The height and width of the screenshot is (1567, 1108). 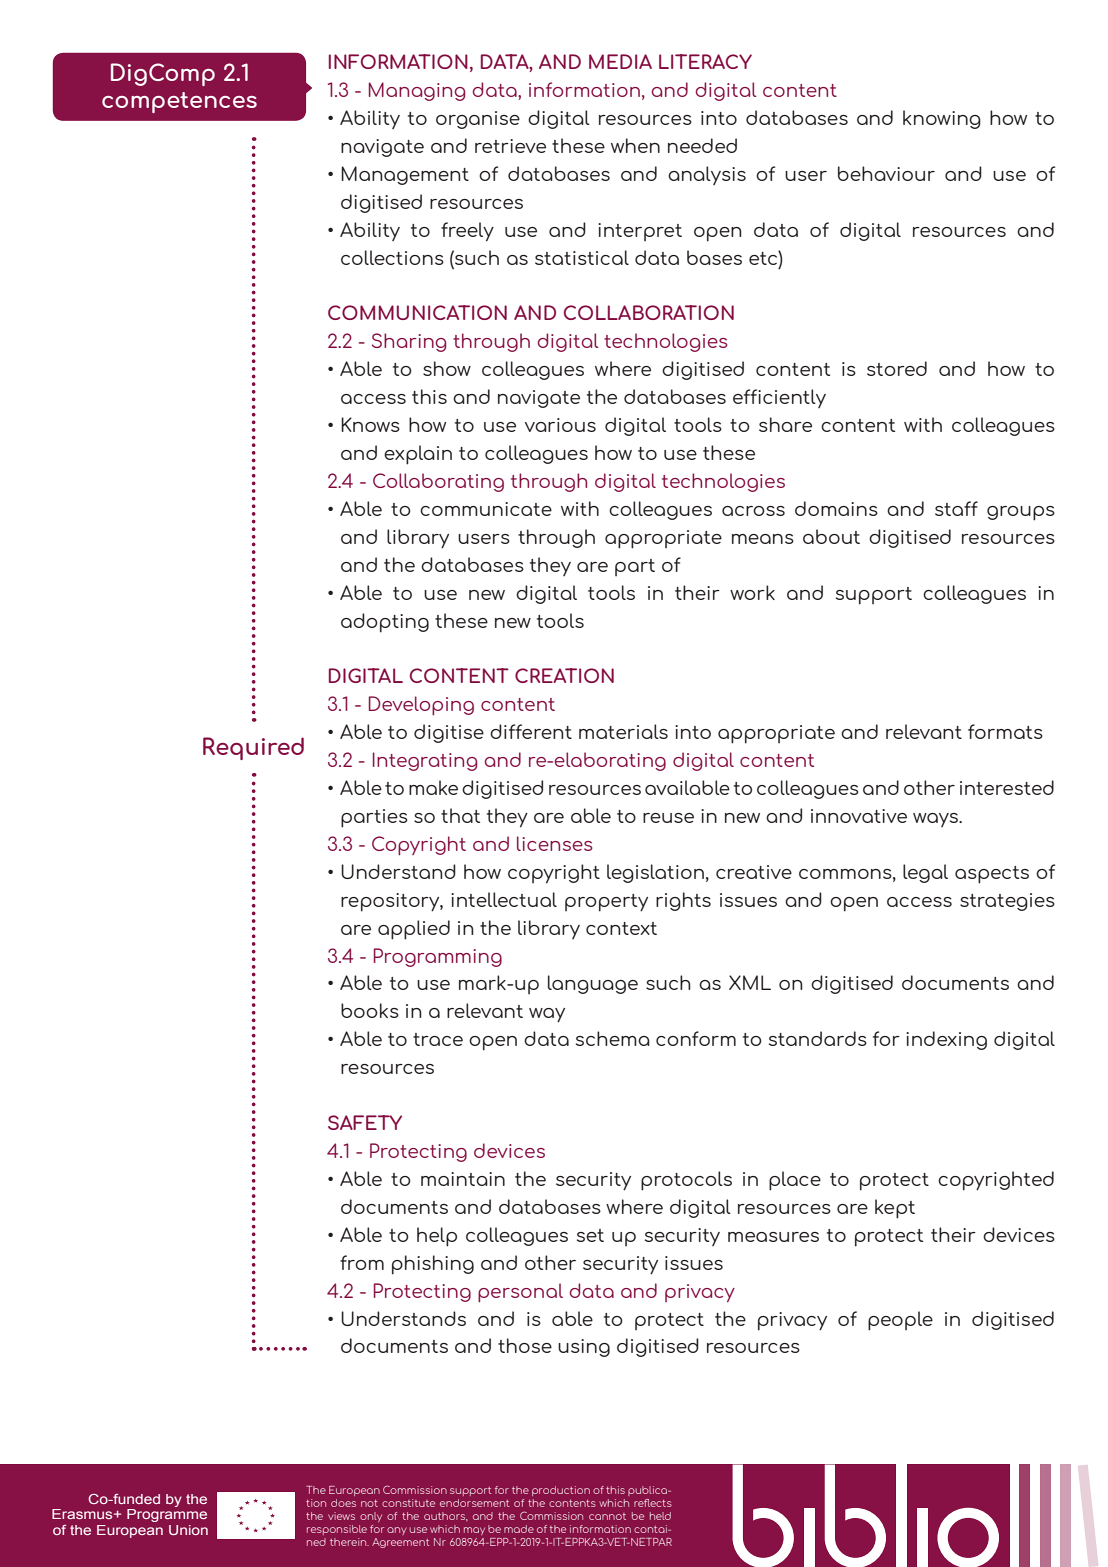 What do you see at coordinates (831, 536) in the screenshot?
I see `about` at bounding box center [831, 536].
